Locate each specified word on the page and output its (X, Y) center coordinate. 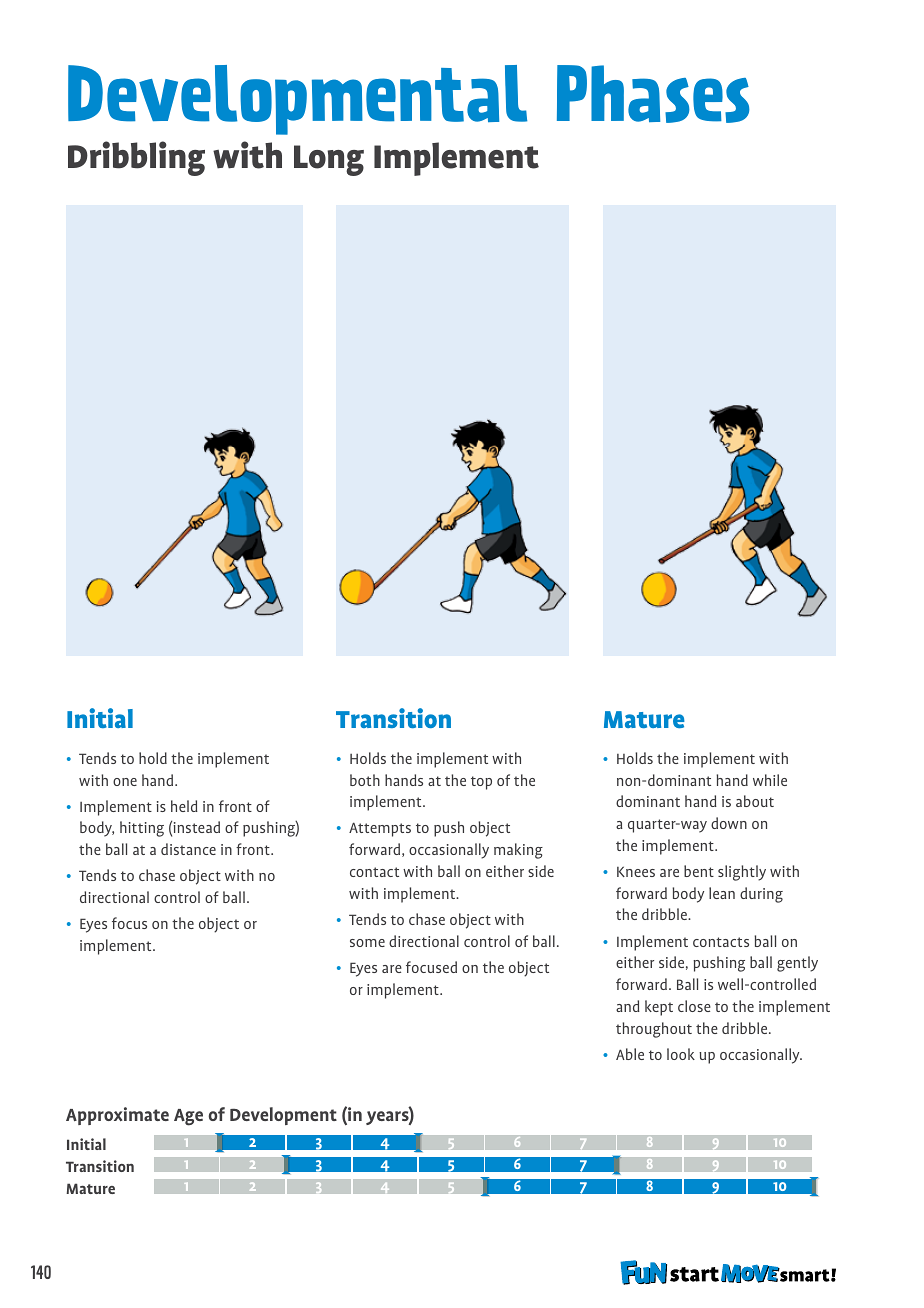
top (481, 783)
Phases (653, 94)
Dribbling (136, 158)
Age (188, 1117)
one (125, 782)
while (770, 780)
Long (329, 160)
